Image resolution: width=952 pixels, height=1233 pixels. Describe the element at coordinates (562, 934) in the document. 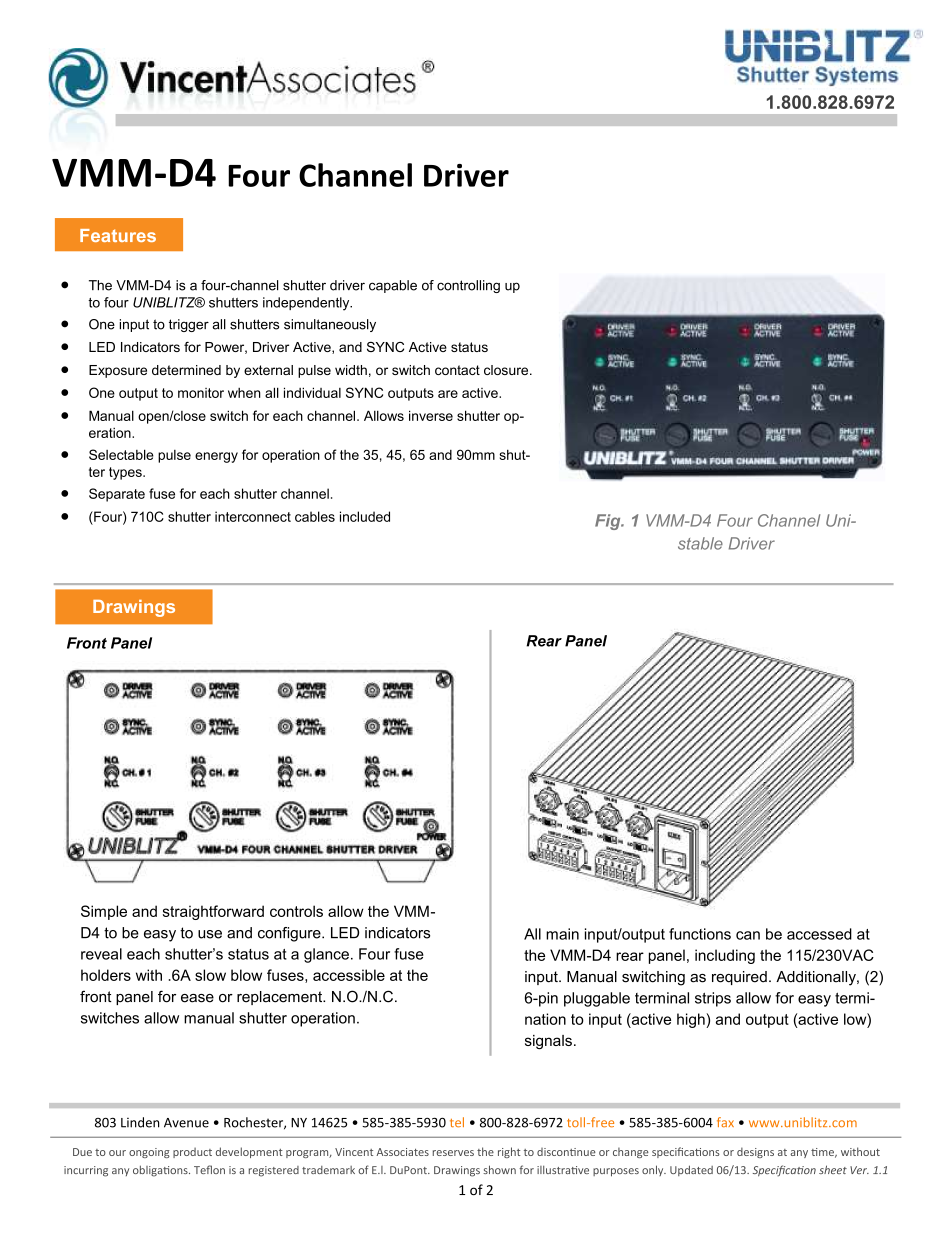

I see `main` at that location.
